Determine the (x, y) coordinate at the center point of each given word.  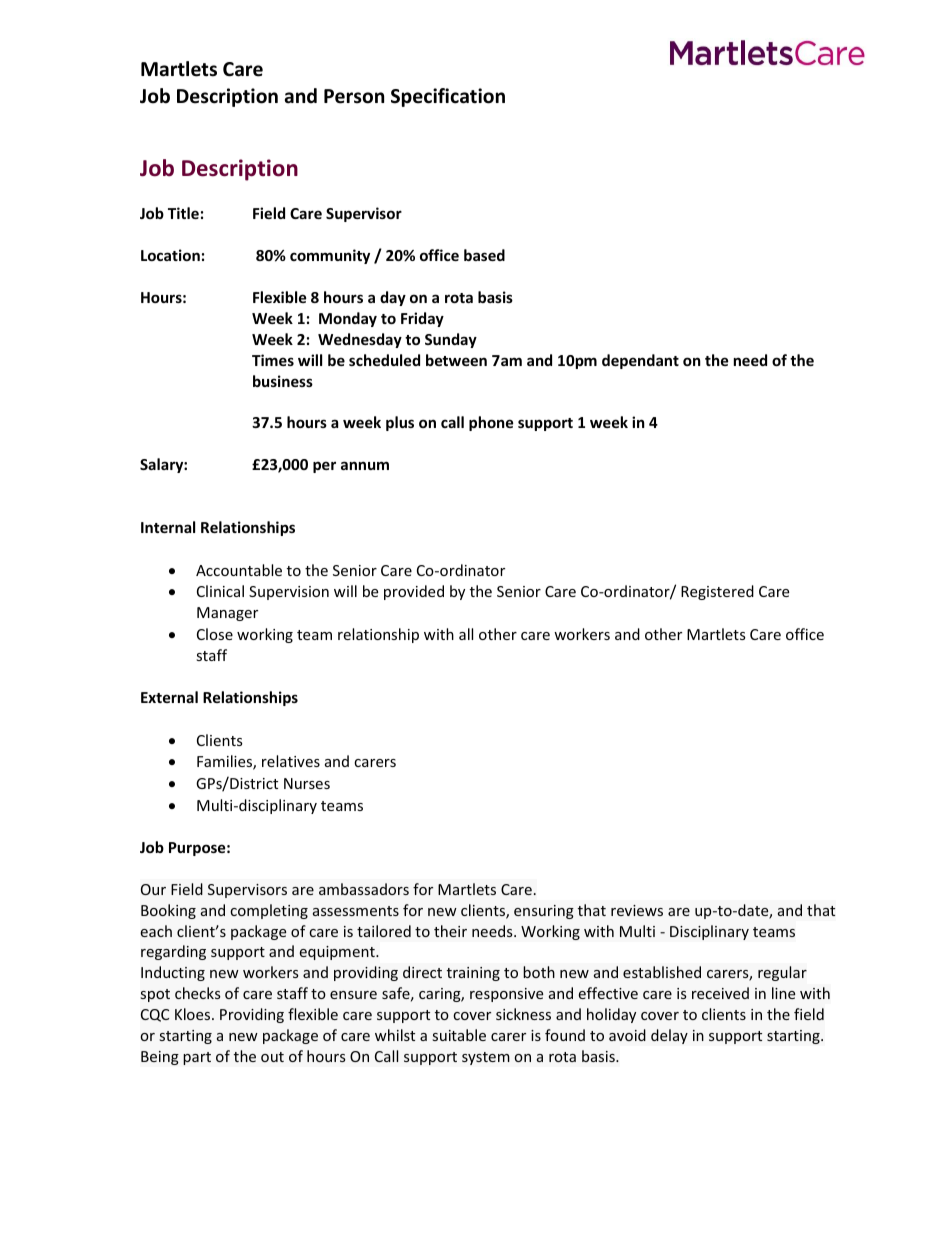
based (484, 255)
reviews (637, 910)
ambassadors (364, 889)
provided (414, 592)
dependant (640, 361)
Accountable (239, 570)
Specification (448, 97)
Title (183, 213)
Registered (717, 592)
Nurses (307, 783)
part (197, 1058)
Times (273, 360)
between (456, 360)
